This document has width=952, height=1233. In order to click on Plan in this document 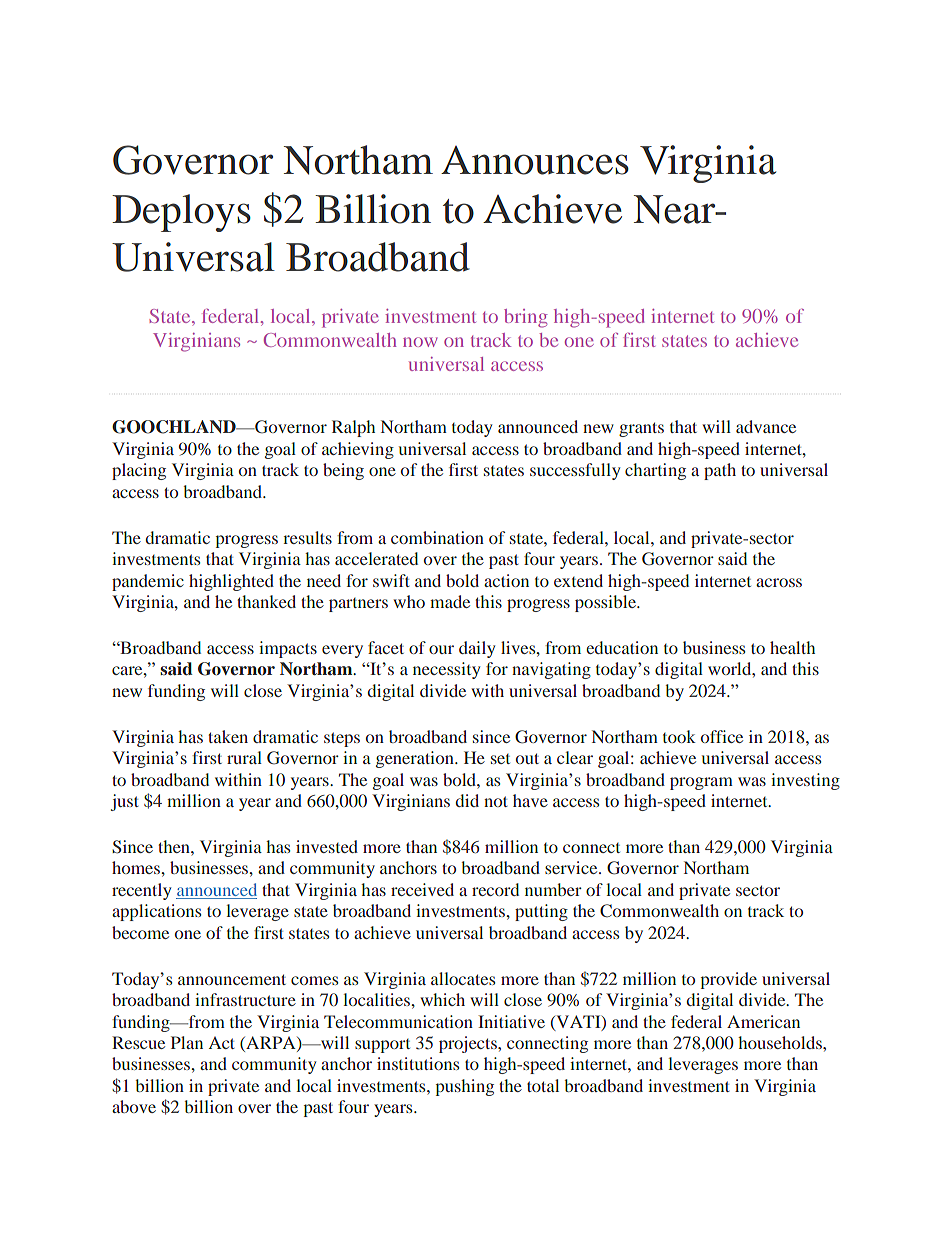, I will do `click(187, 1042)`.
